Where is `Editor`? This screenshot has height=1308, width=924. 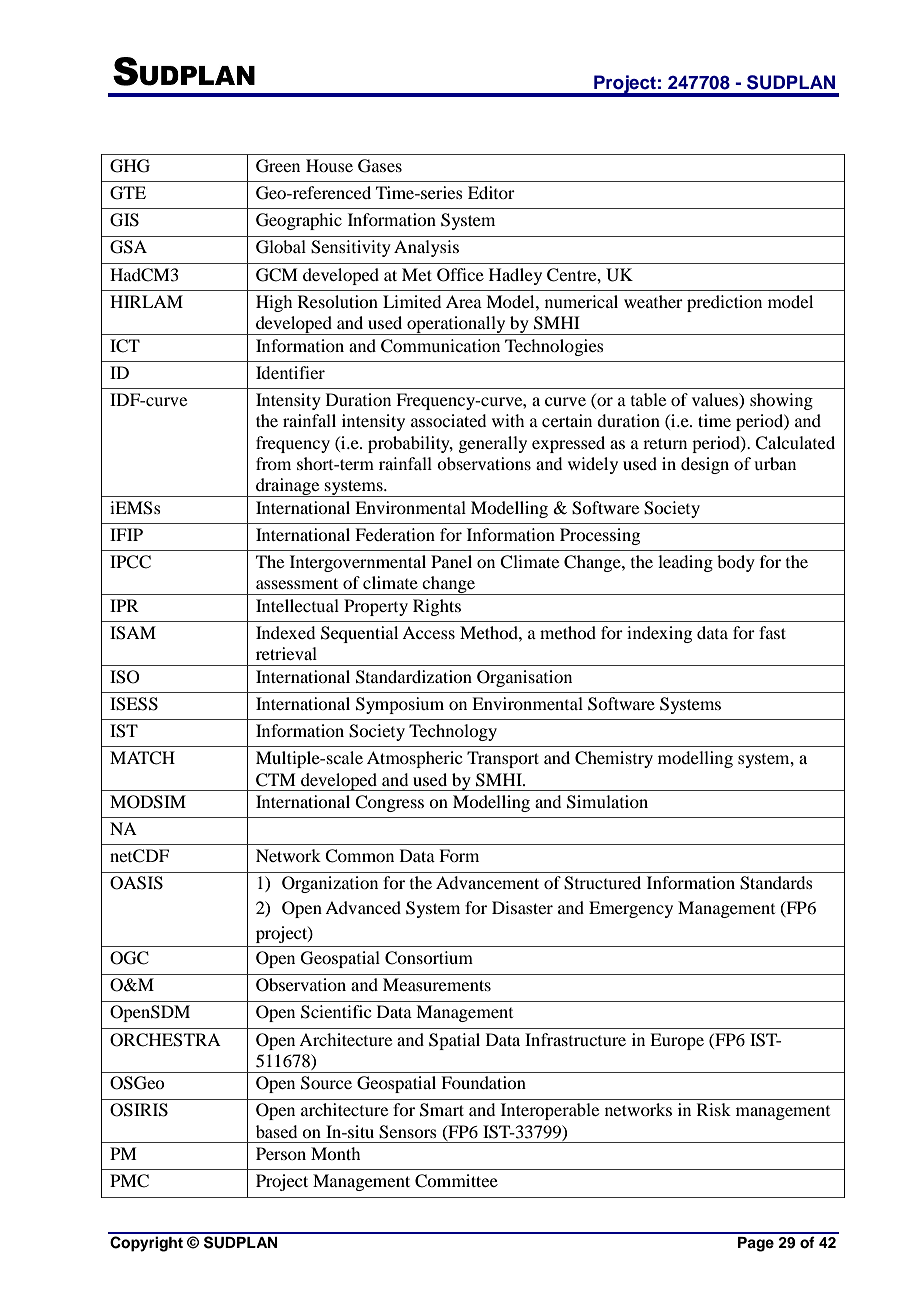
Editor is located at coordinates (491, 192).
